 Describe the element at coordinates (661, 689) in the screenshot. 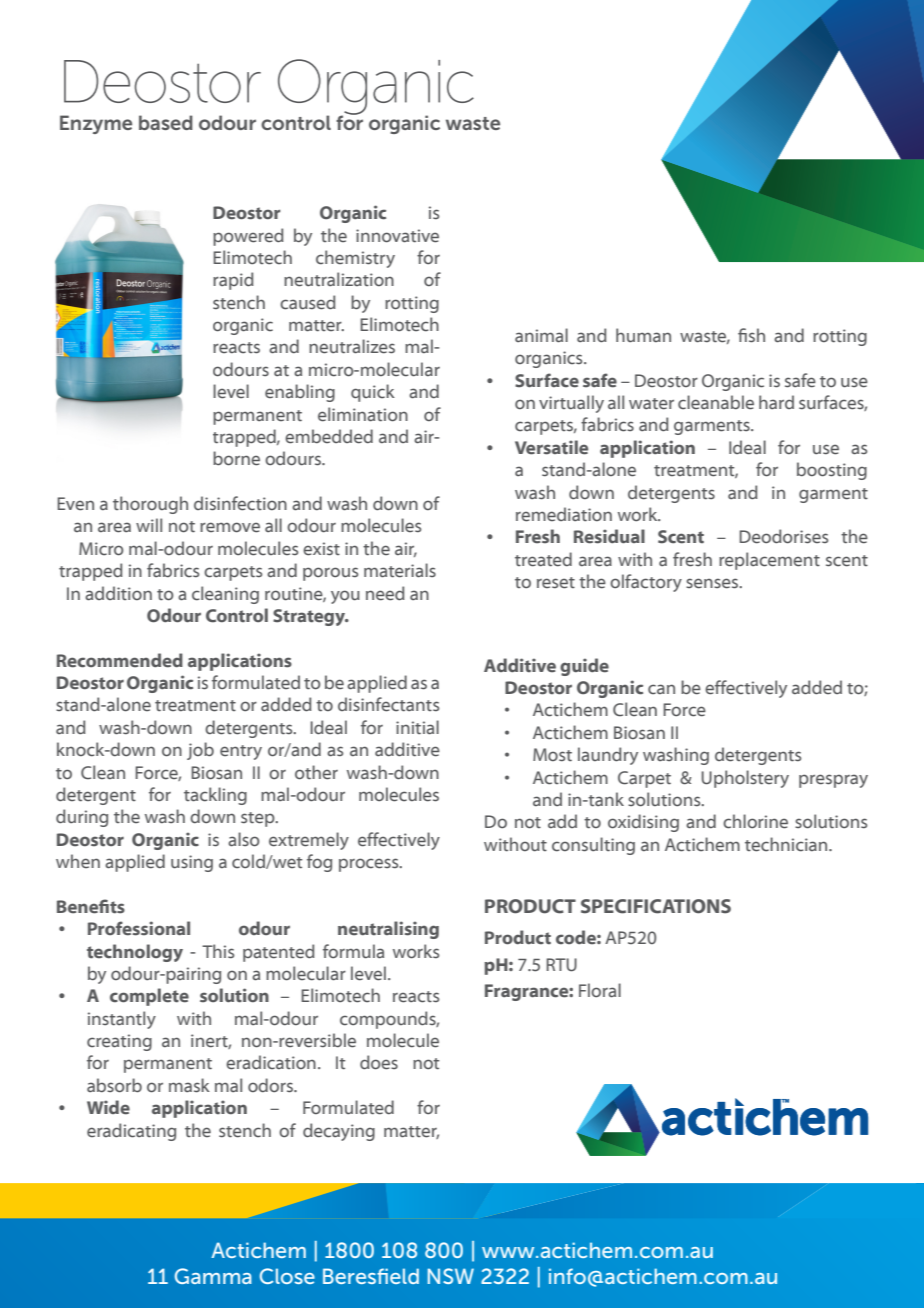

I see `can` at that location.
